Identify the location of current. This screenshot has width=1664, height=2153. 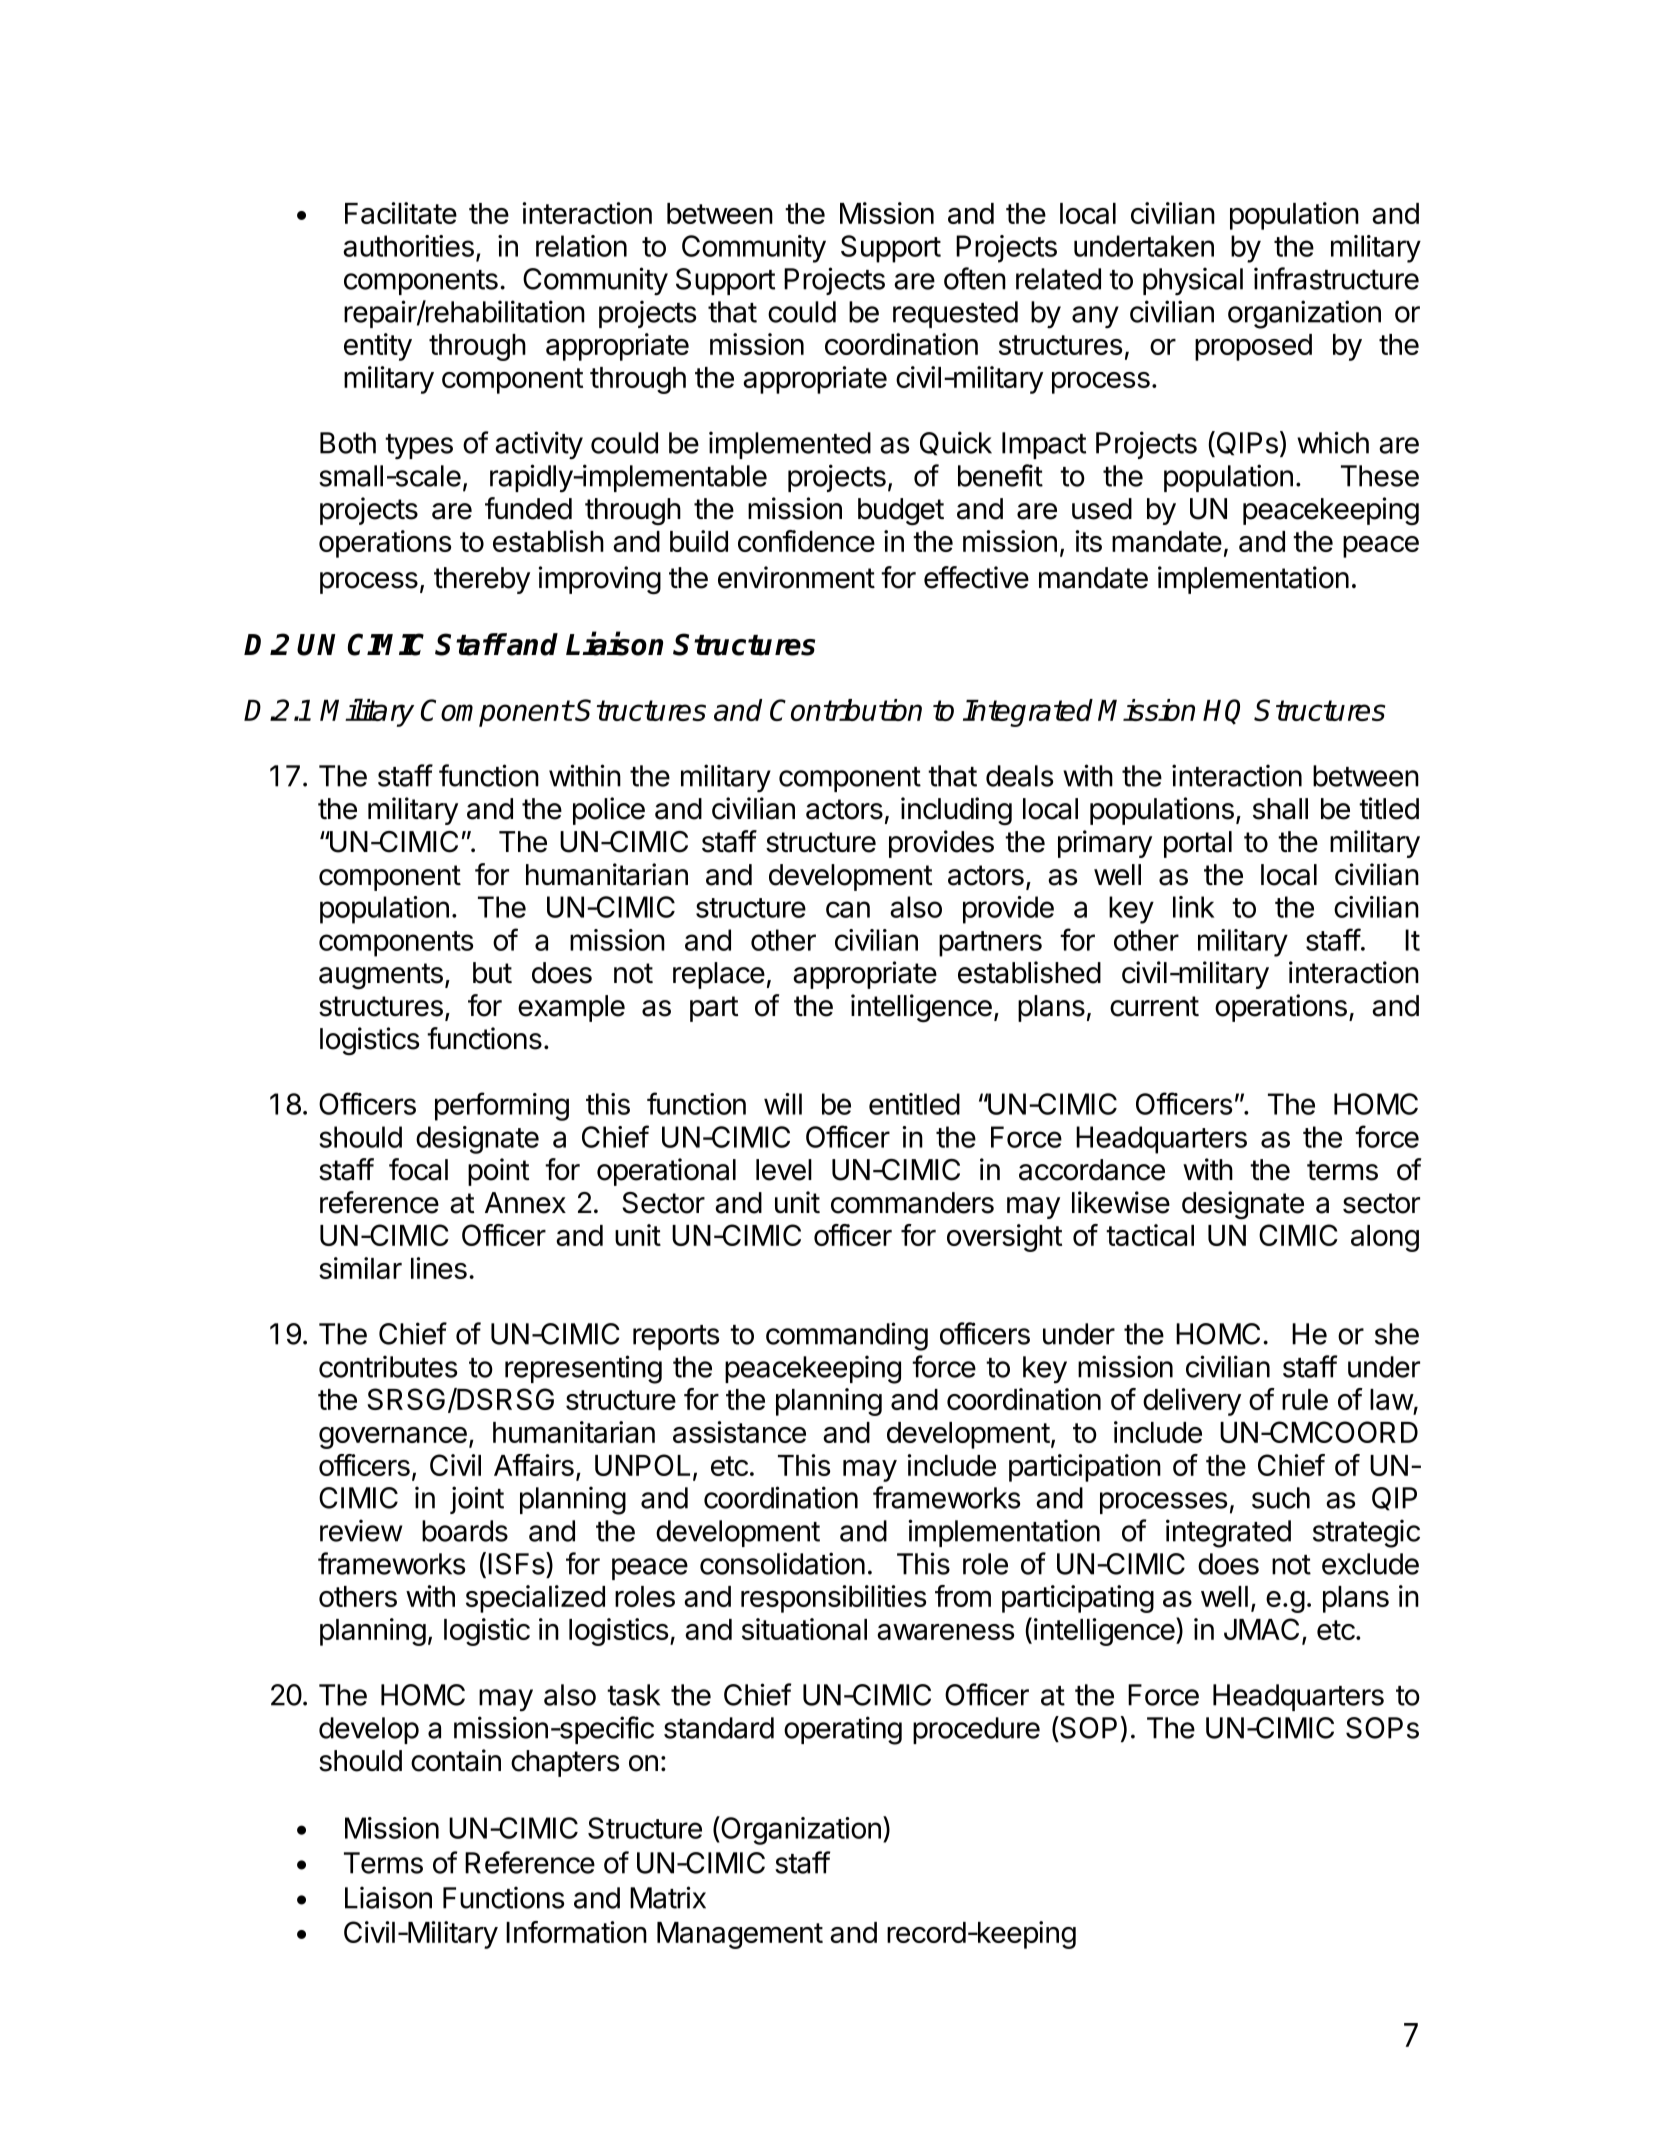
(1154, 1006).
